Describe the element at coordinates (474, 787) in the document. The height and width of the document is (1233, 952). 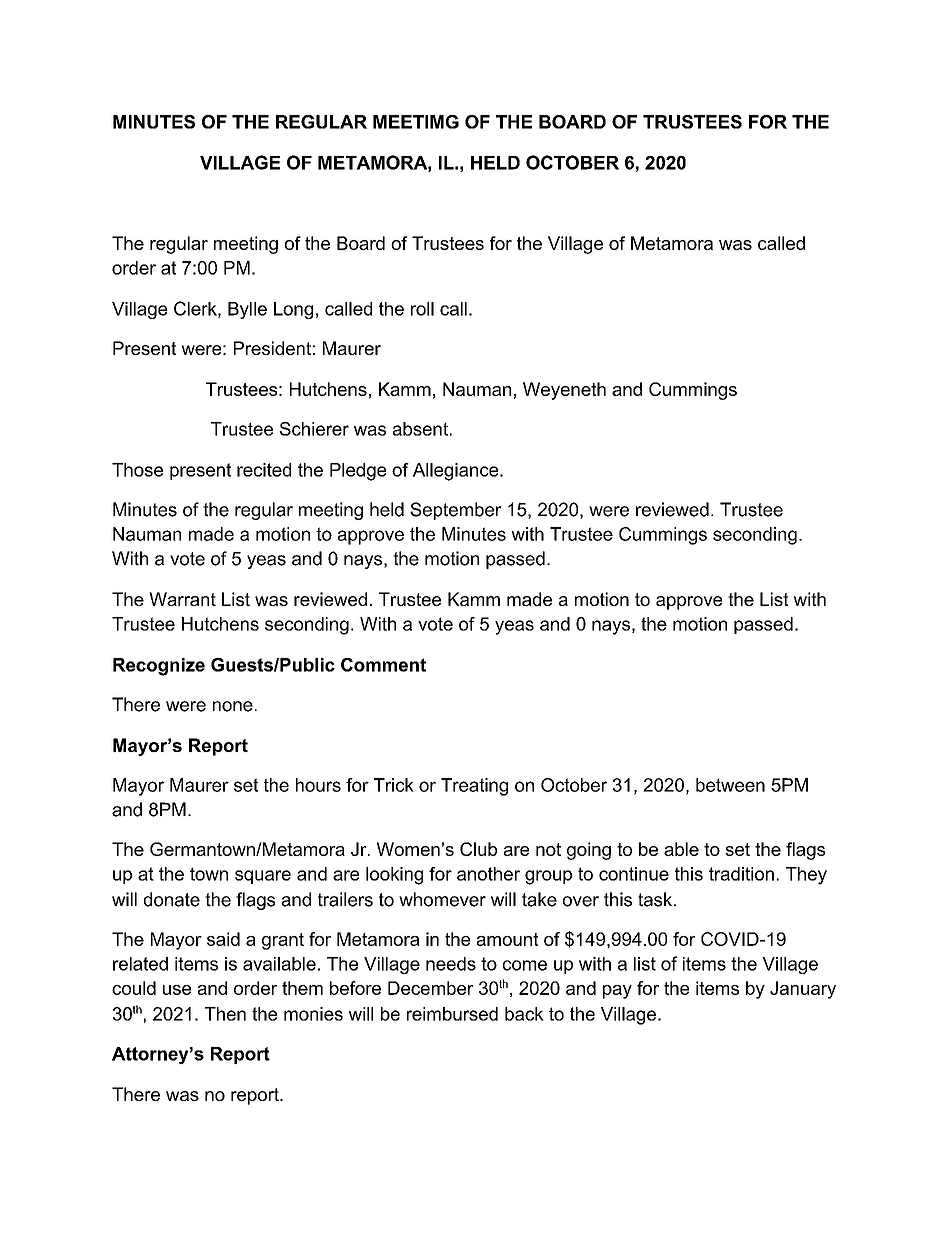
I see `Treating` at that location.
